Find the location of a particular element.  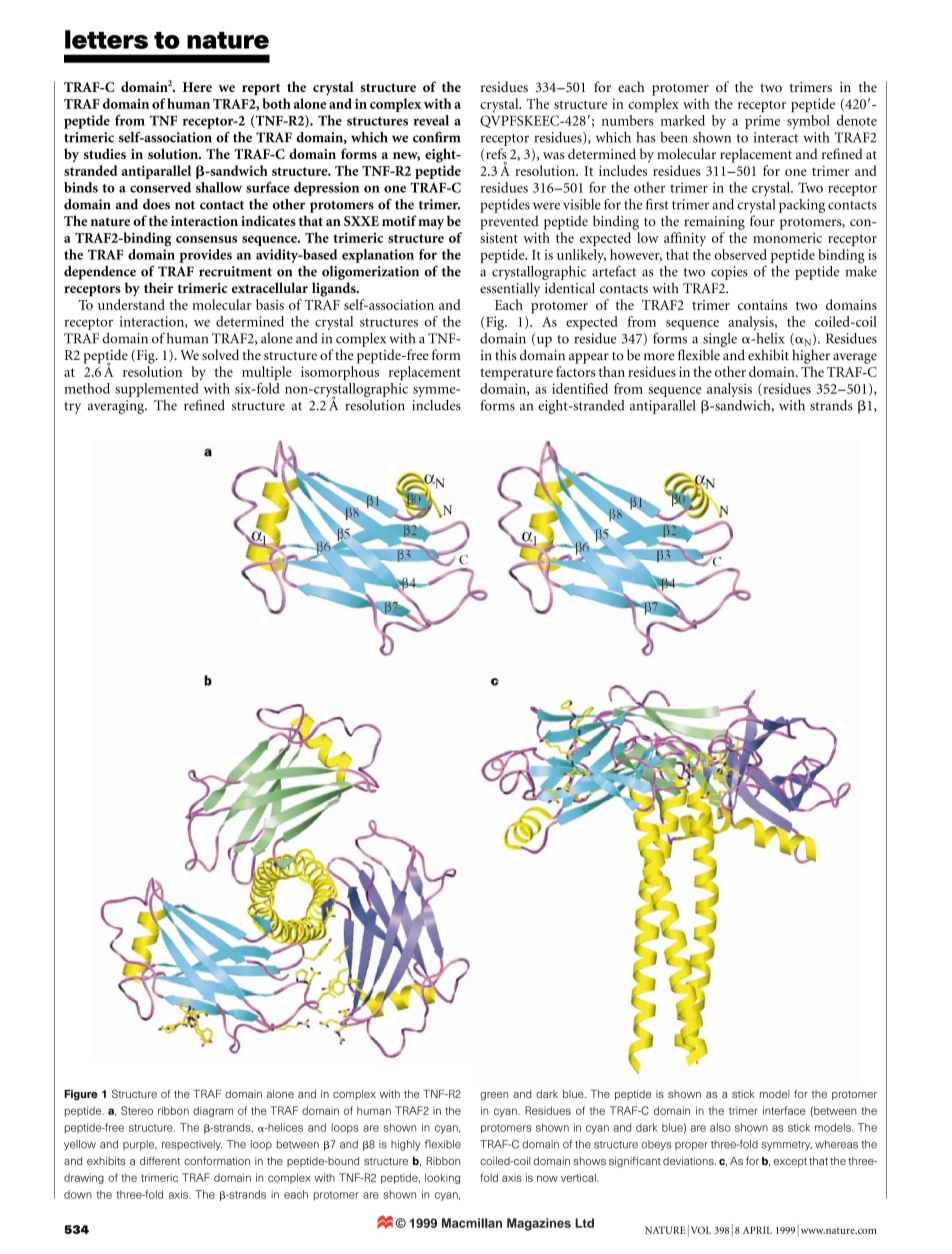

letters is located at coordinates (106, 39).
